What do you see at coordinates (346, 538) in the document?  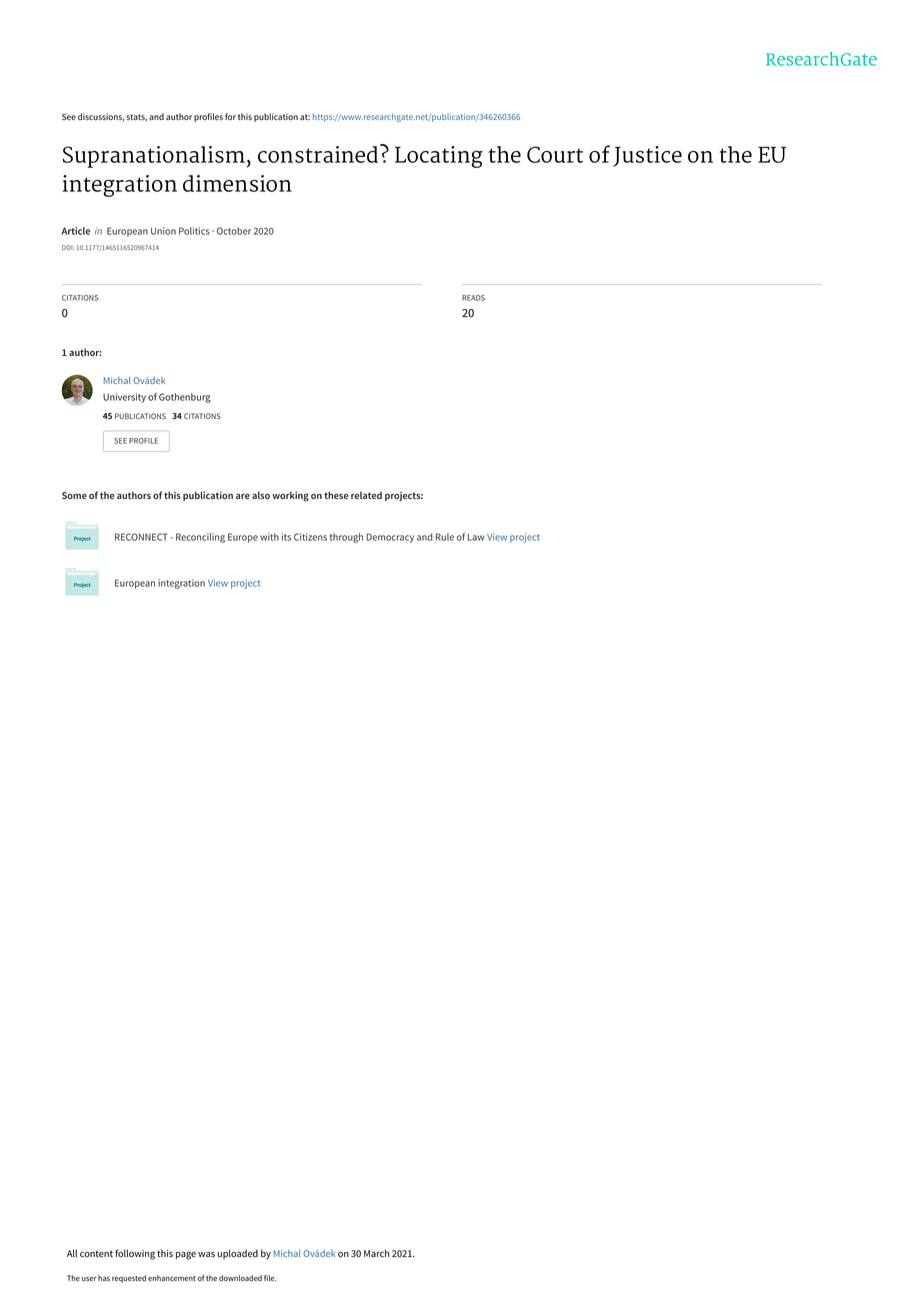 I see `through` at bounding box center [346, 538].
